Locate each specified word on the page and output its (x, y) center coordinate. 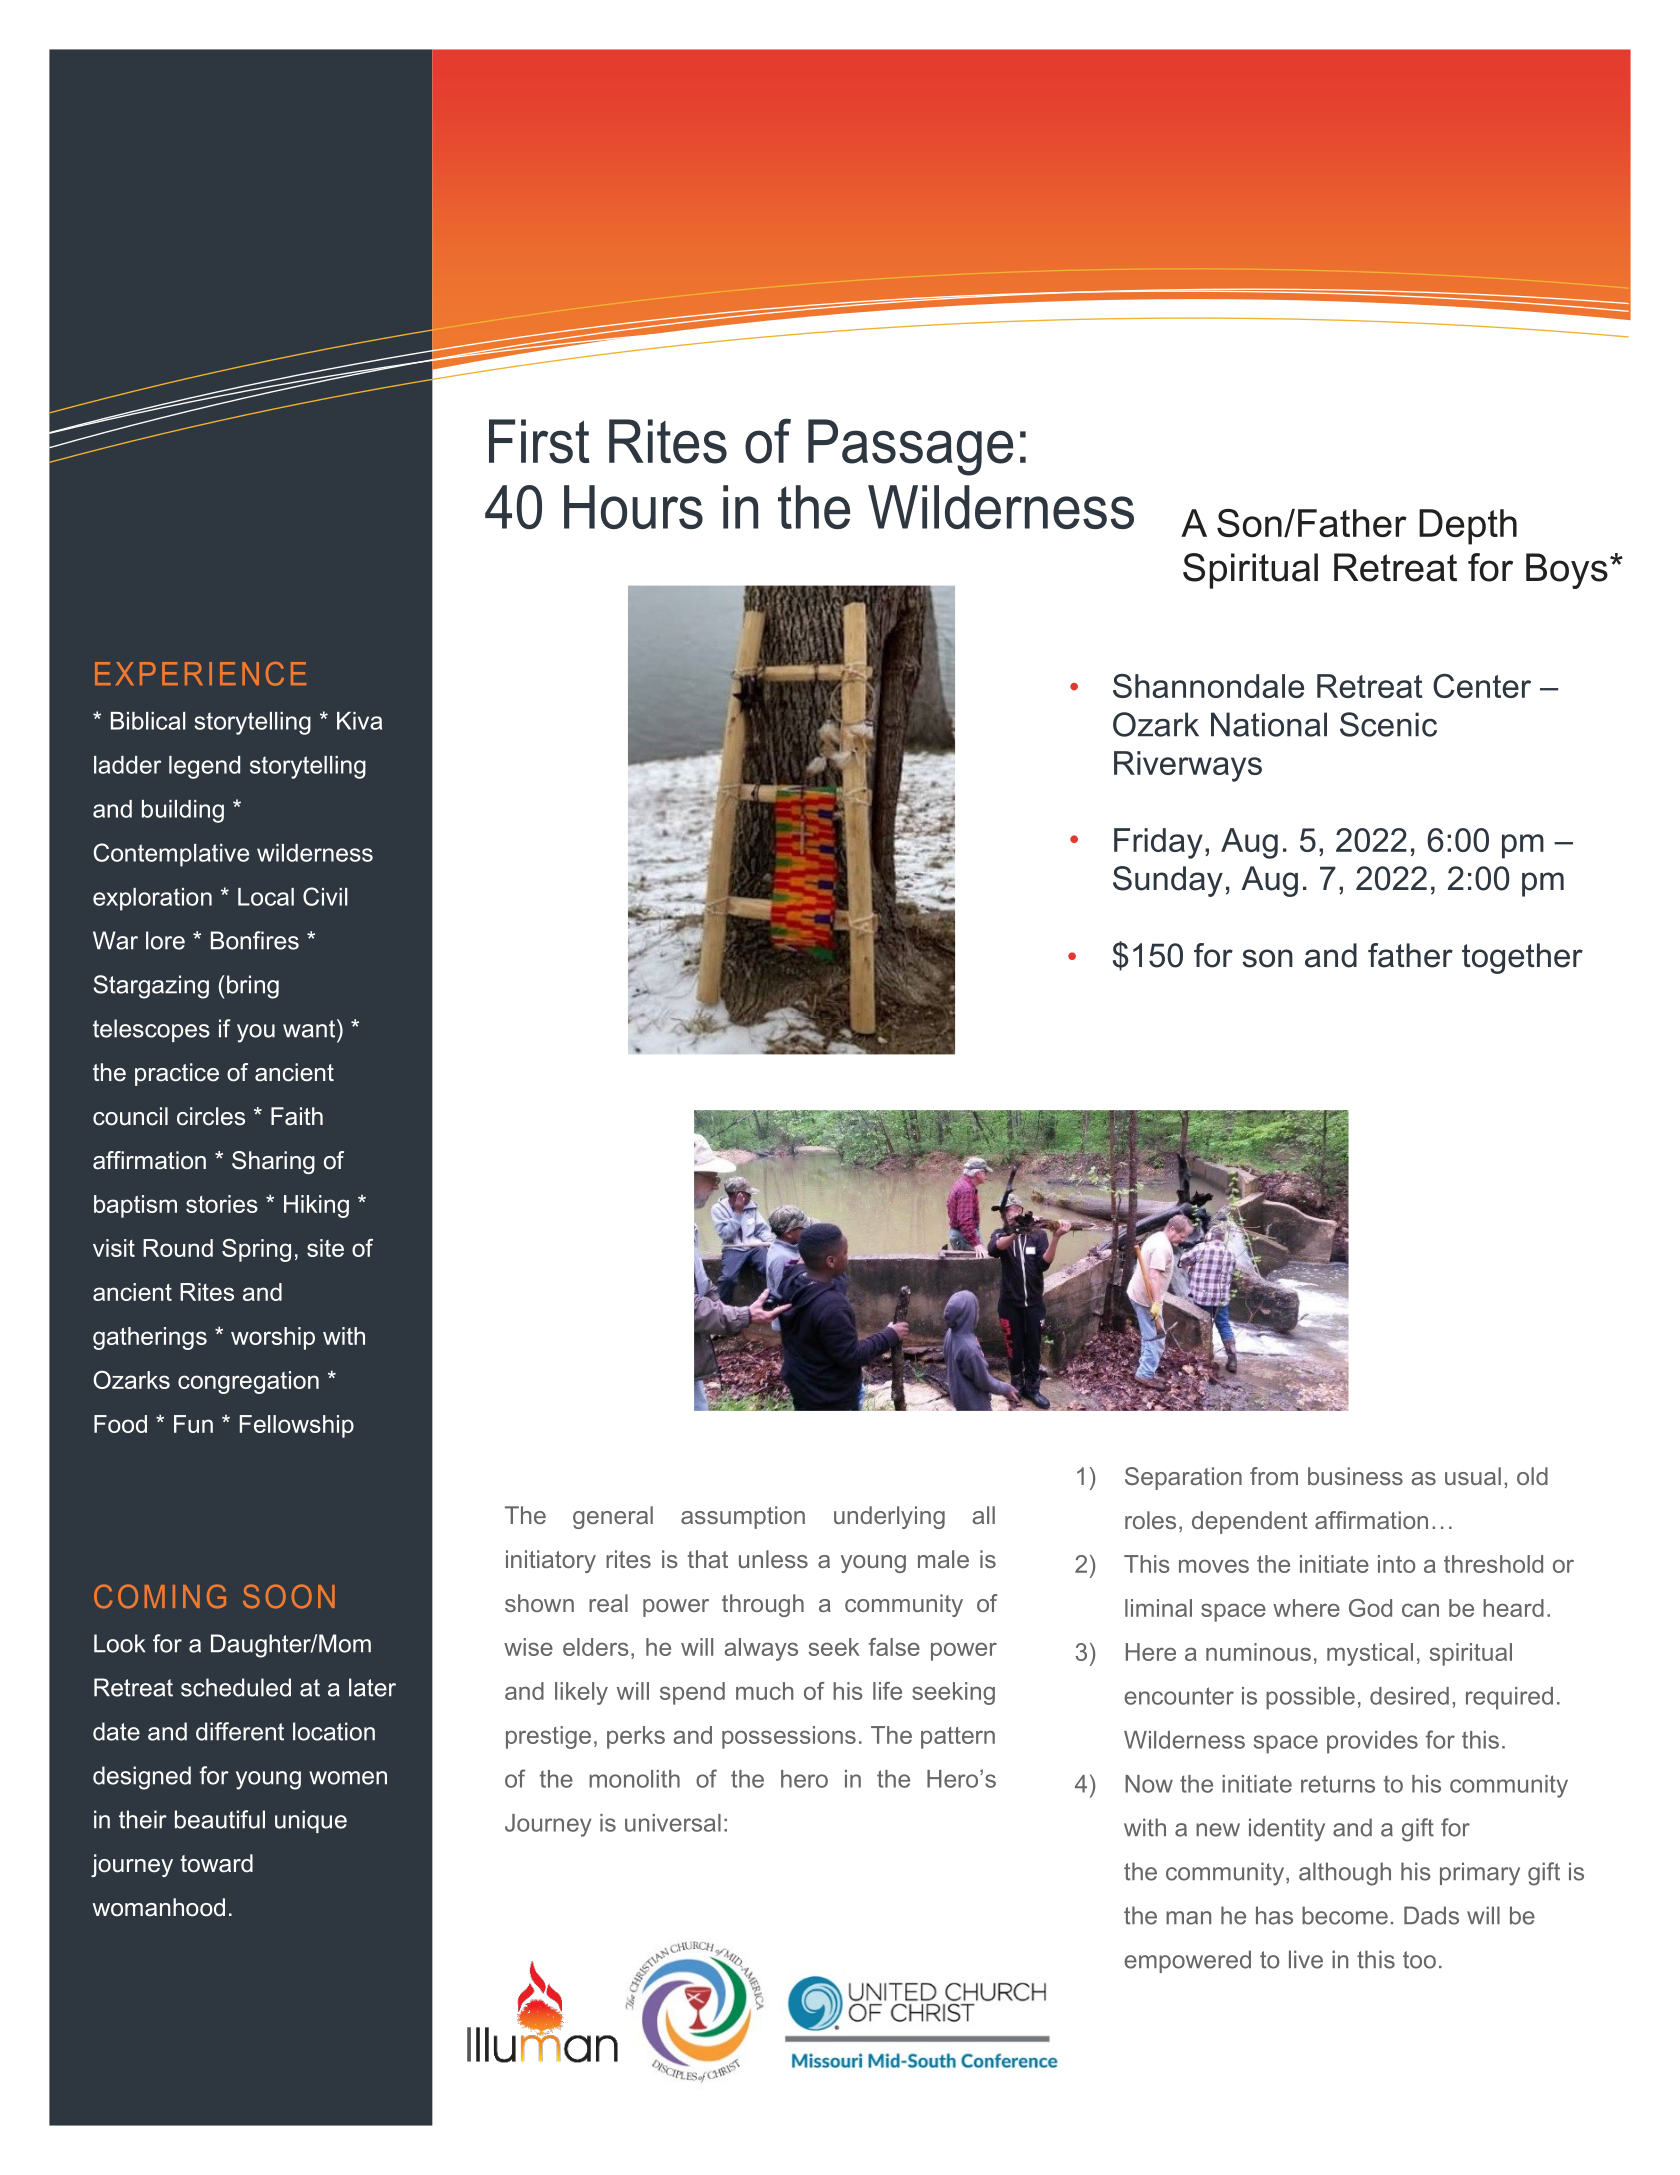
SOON (289, 1596)
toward (216, 1863)
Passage (910, 447)
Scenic (1388, 724)
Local (266, 897)
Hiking (316, 1206)
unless (773, 1559)
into (1396, 1564)
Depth (1468, 527)
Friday (1158, 843)
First (539, 441)
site (325, 1248)
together (1522, 958)
